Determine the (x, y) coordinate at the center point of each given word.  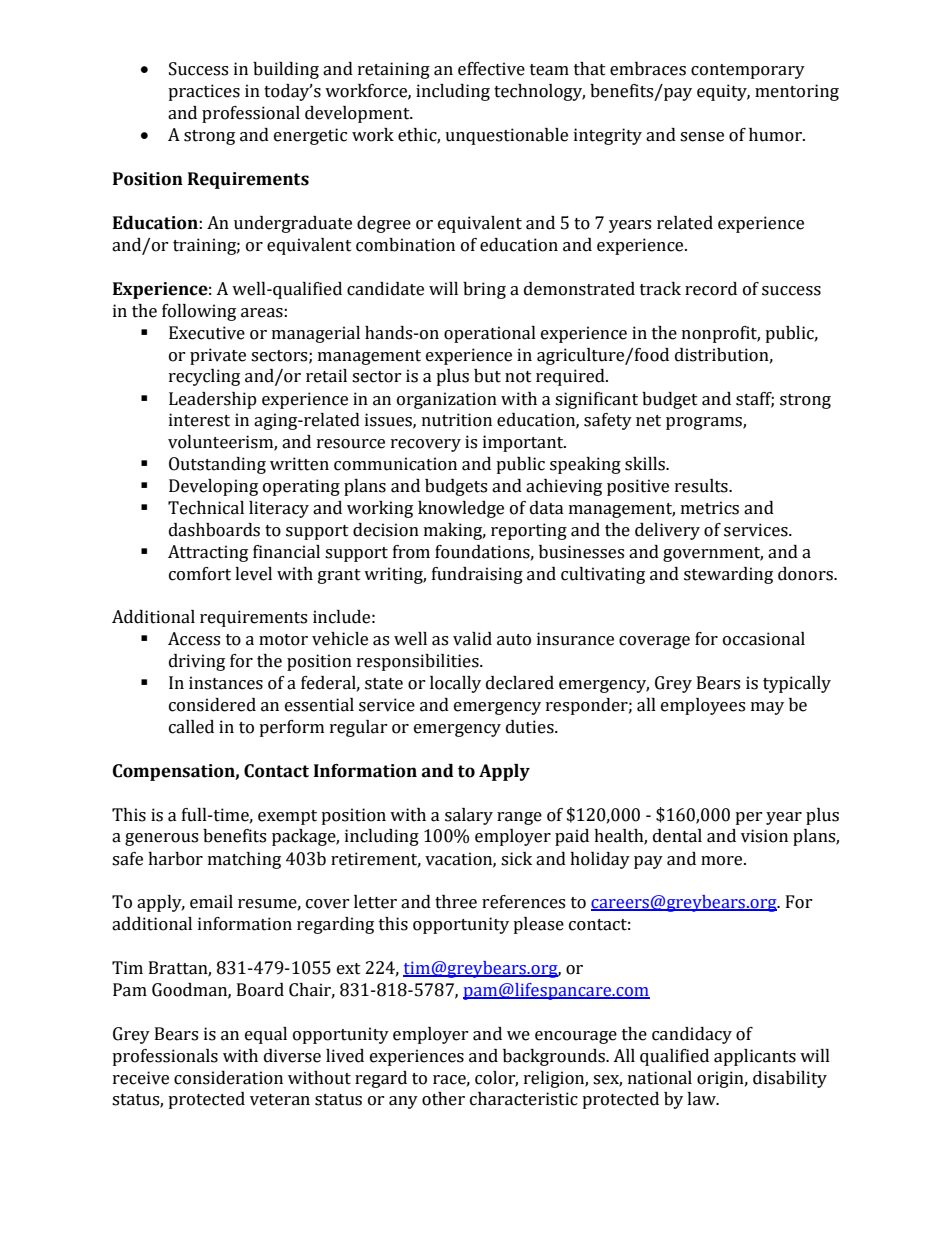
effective (491, 69)
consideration (228, 1078)
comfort (200, 574)
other (443, 1099)
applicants (755, 1057)
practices (204, 92)
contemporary (748, 71)
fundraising (477, 575)
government (713, 554)
